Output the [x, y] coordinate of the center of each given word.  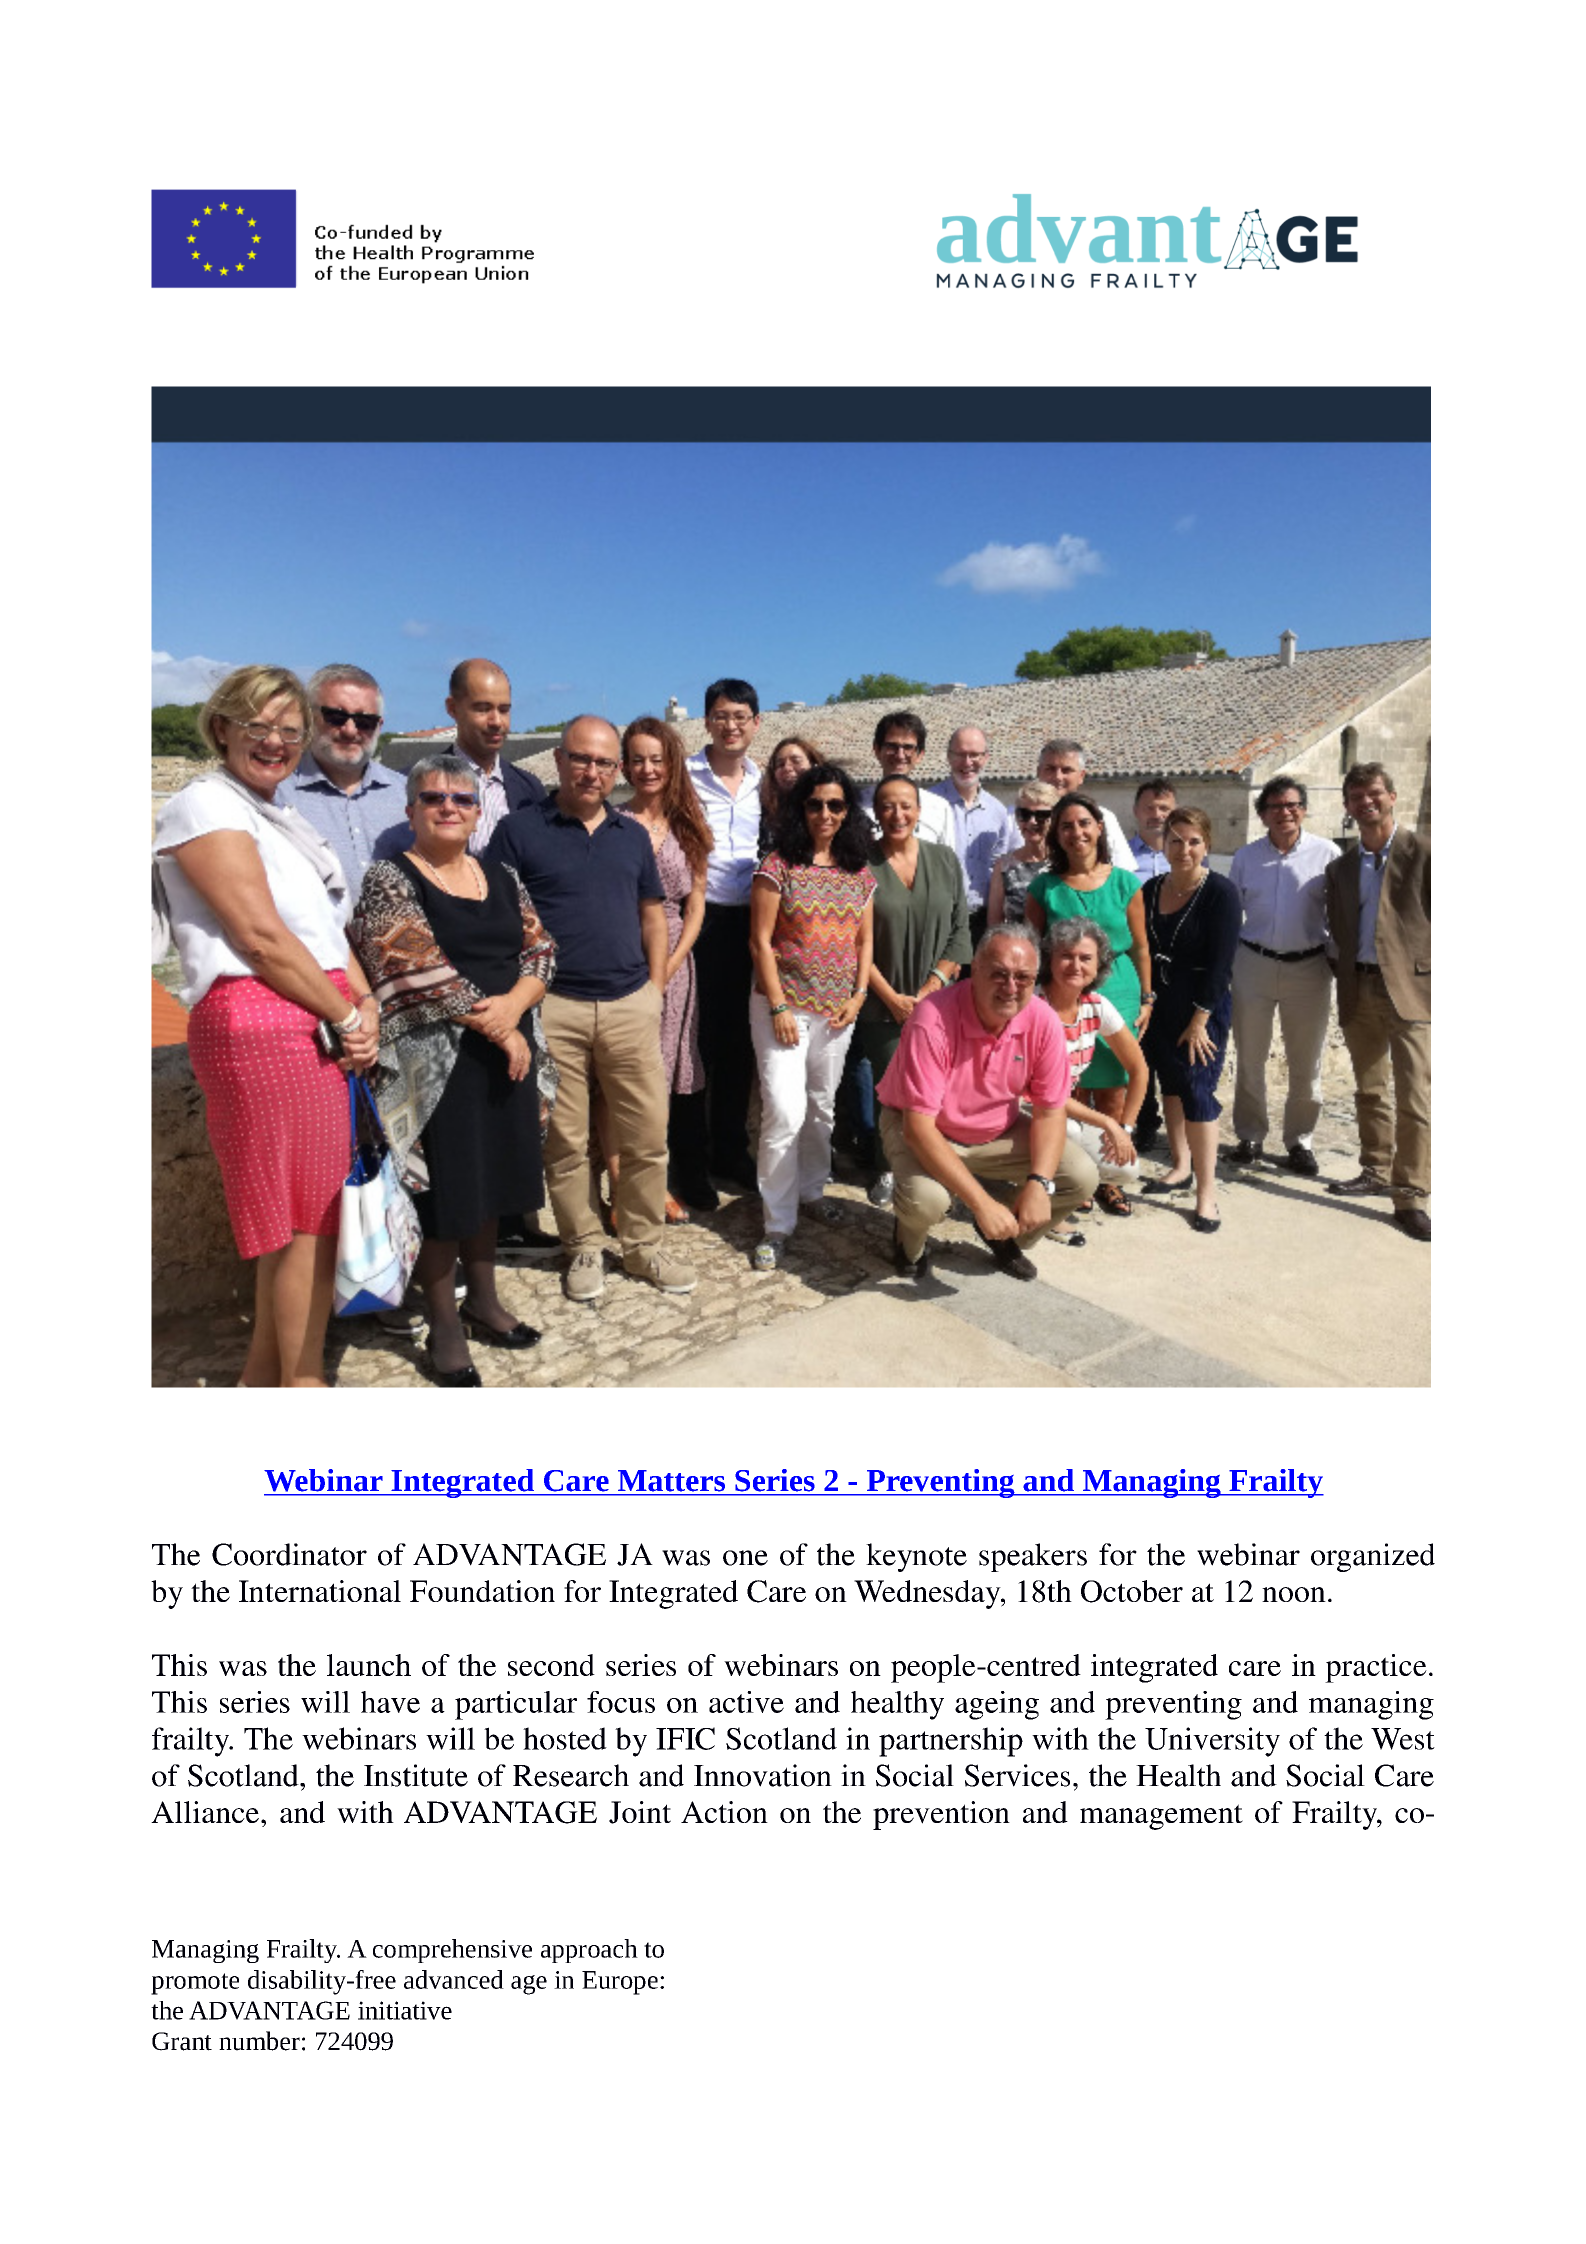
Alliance [205, 1812]
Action [724, 1812]
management [1161, 1817]
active [746, 1702]
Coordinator [289, 1554]
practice [1376, 1668]
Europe [620, 1983]
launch [369, 1665]
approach [589, 1951]
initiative [405, 2010]
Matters [671, 1480]
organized [1373, 1557]
